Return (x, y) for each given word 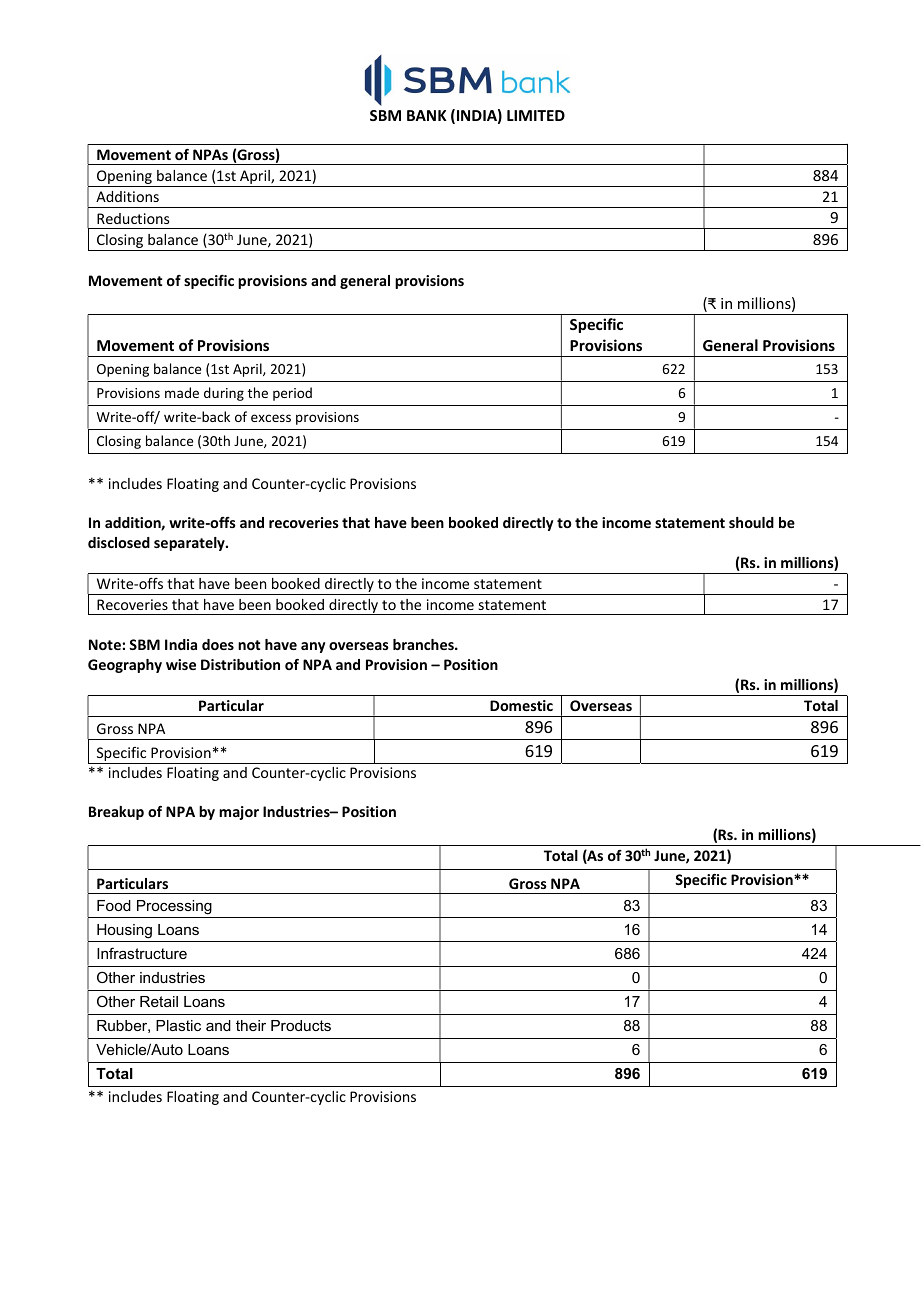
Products (301, 1025)
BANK (427, 115)
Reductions (133, 218)
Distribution (240, 664)
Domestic (521, 705)
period (292, 394)
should (751, 522)
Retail (159, 1001)
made (182, 392)
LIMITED (536, 115)
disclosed (119, 542)
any (313, 647)
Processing (174, 907)
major (239, 813)
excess (271, 418)
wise (181, 664)
